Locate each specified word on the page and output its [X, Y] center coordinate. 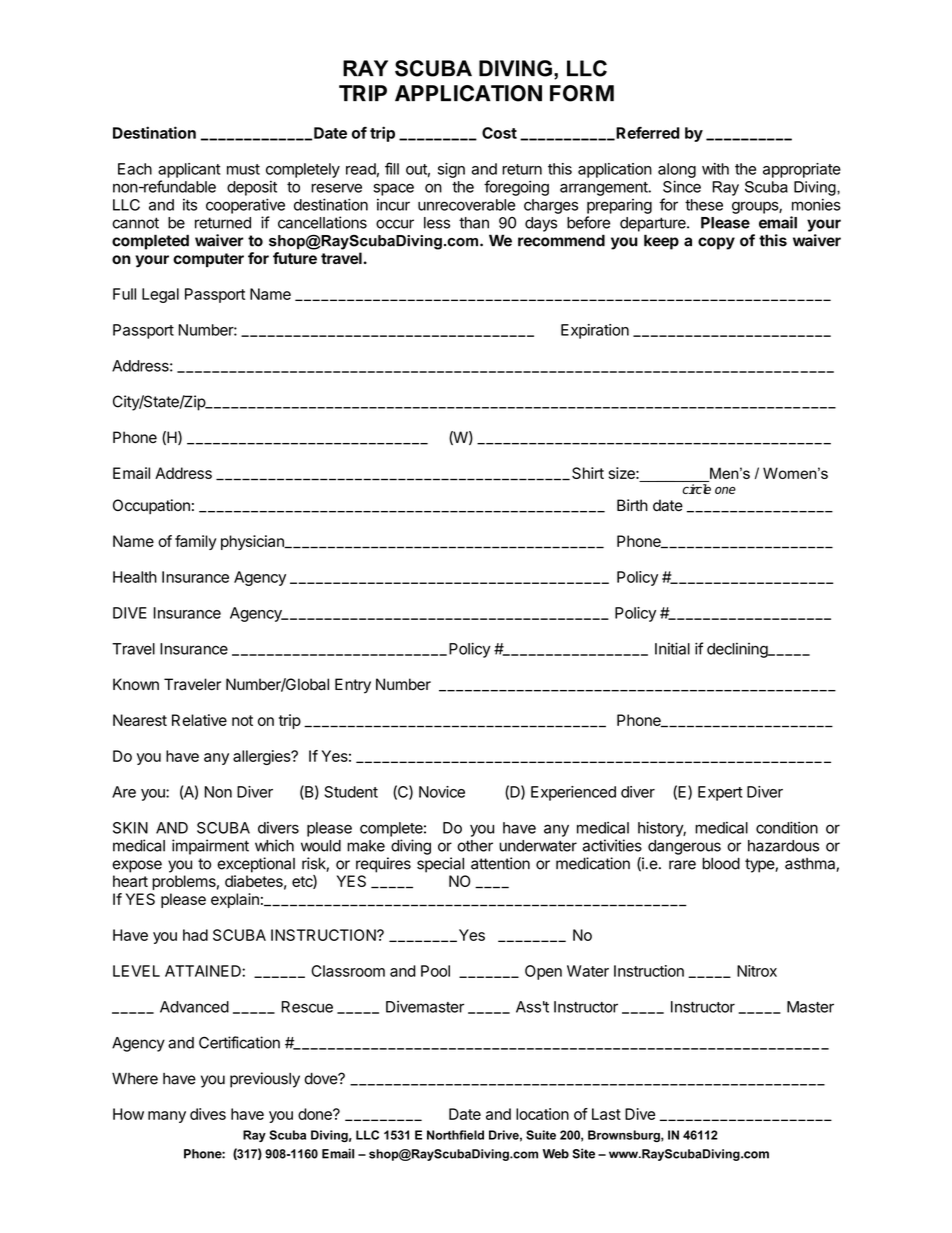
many [167, 1117]
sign [451, 170]
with [715, 169]
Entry [353, 686]
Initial [672, 648]
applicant [189, 170]
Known [136, 684]
